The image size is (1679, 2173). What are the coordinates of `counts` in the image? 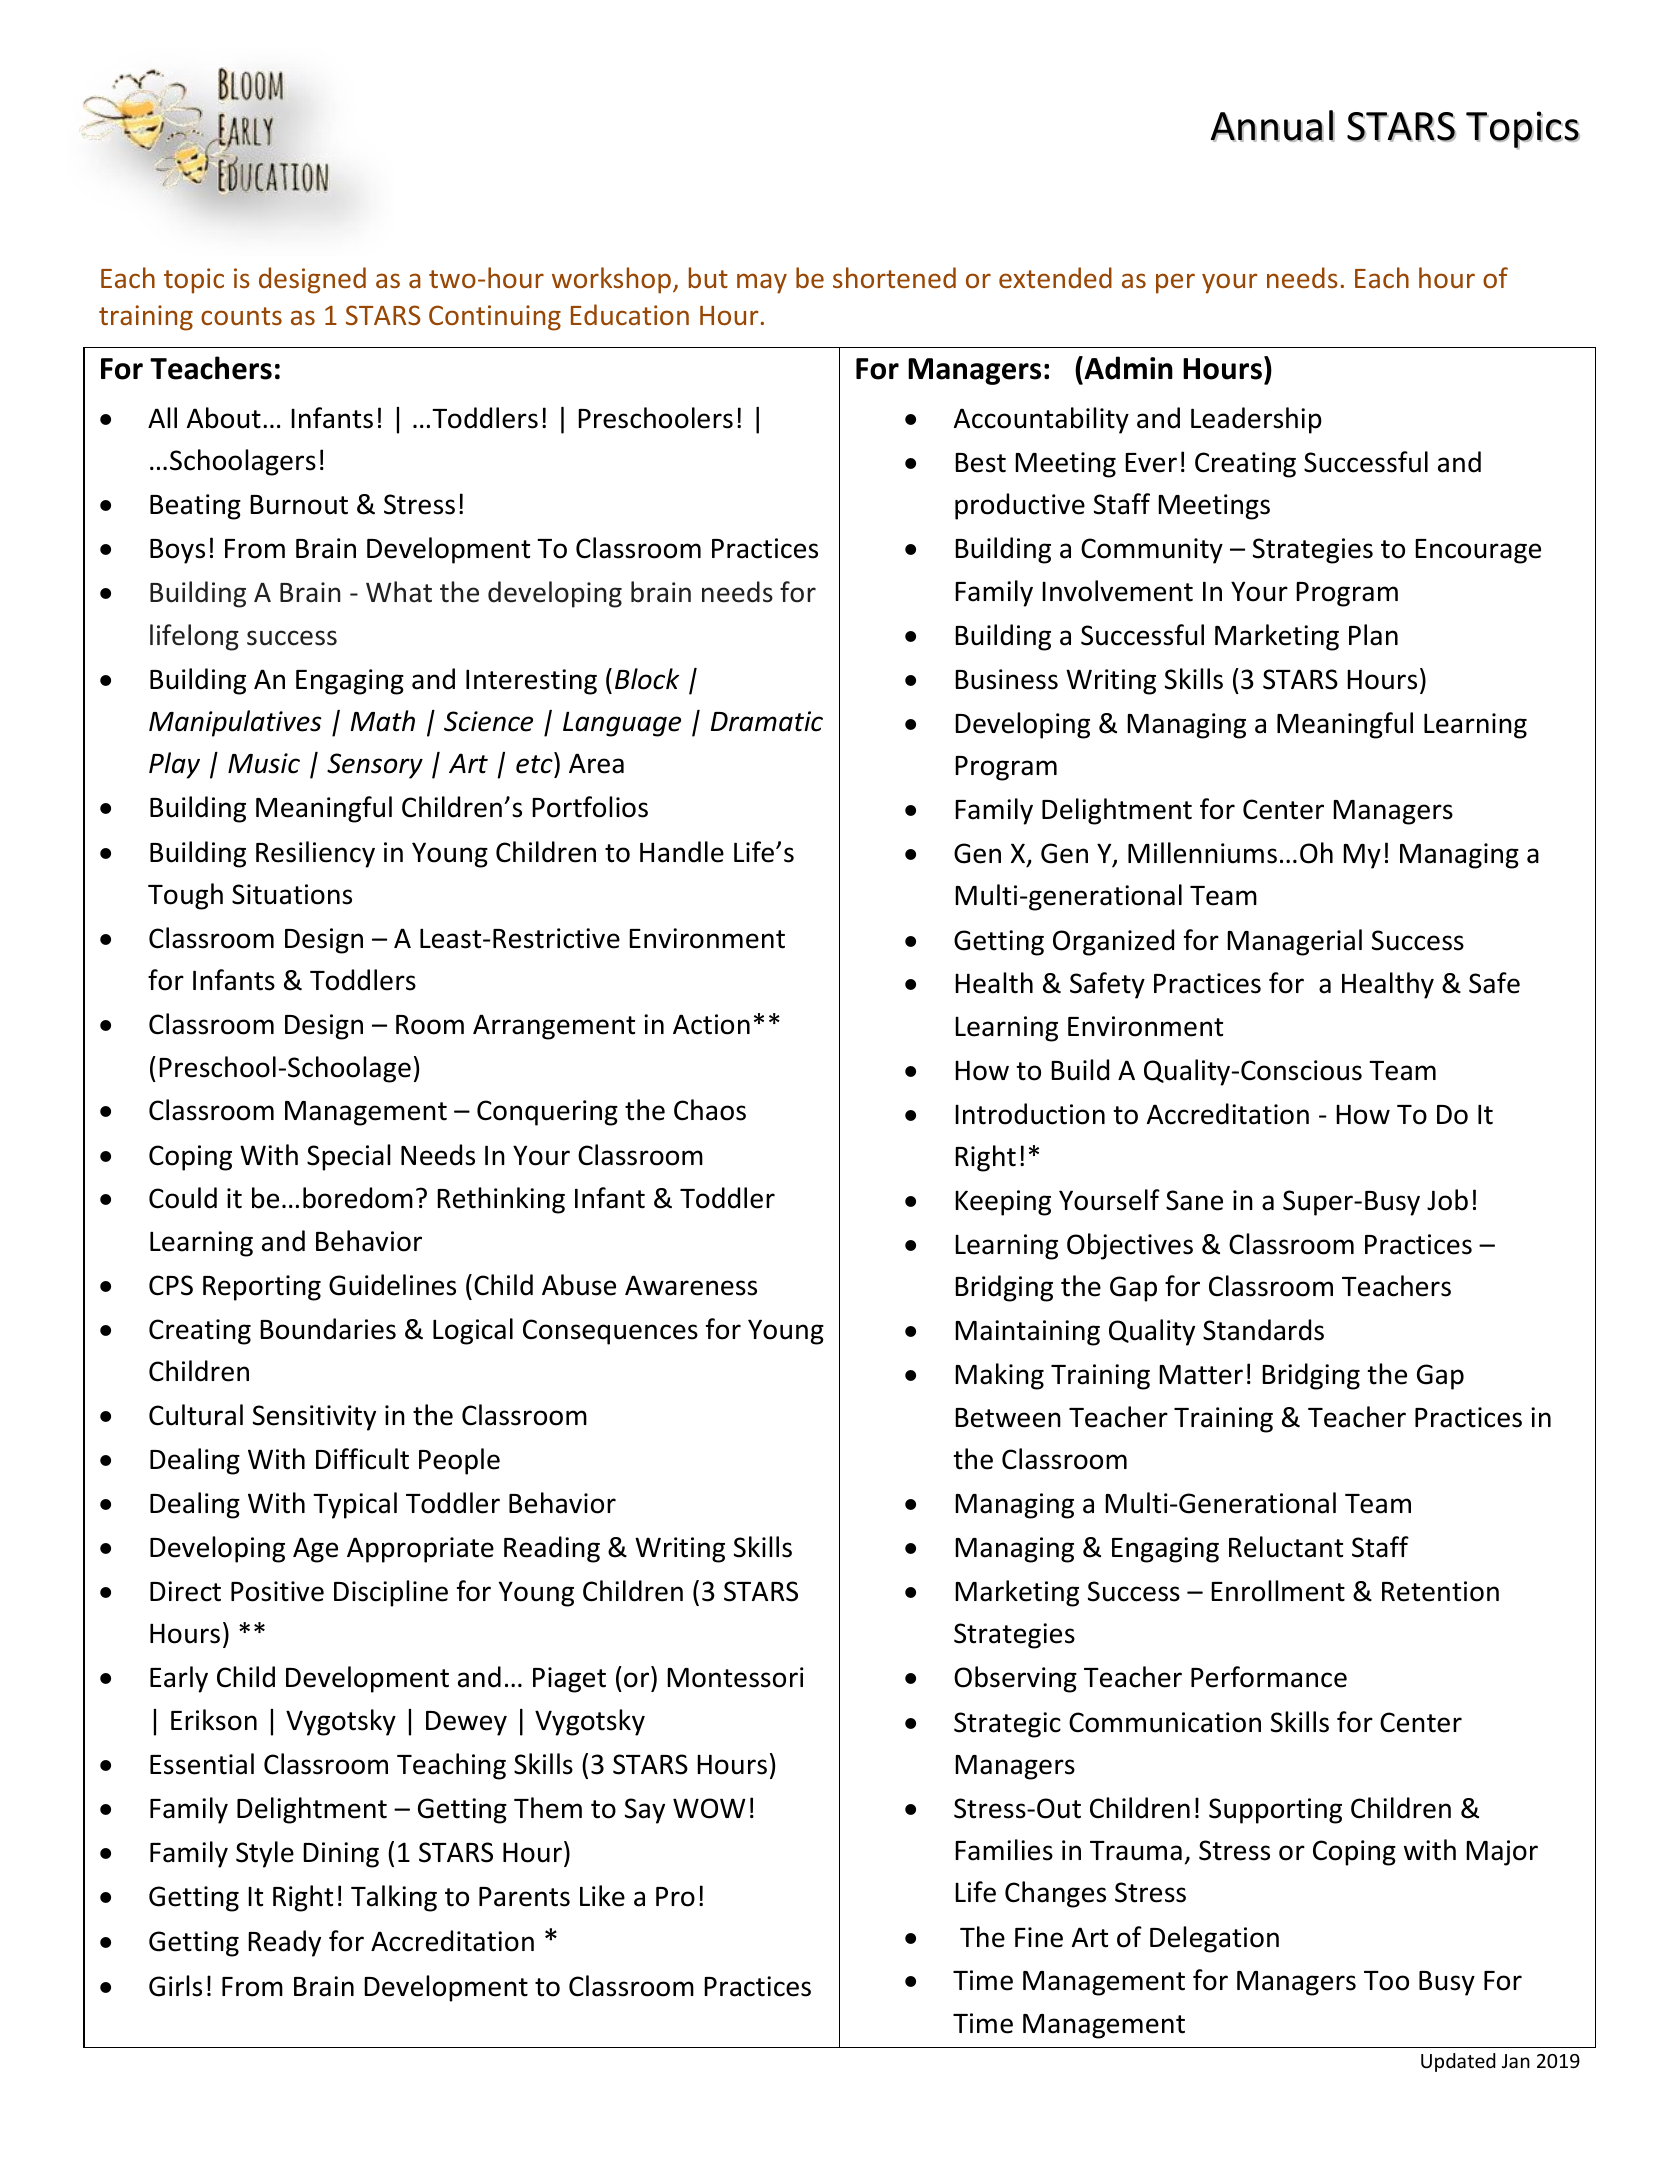 It's located at (241, 316).
